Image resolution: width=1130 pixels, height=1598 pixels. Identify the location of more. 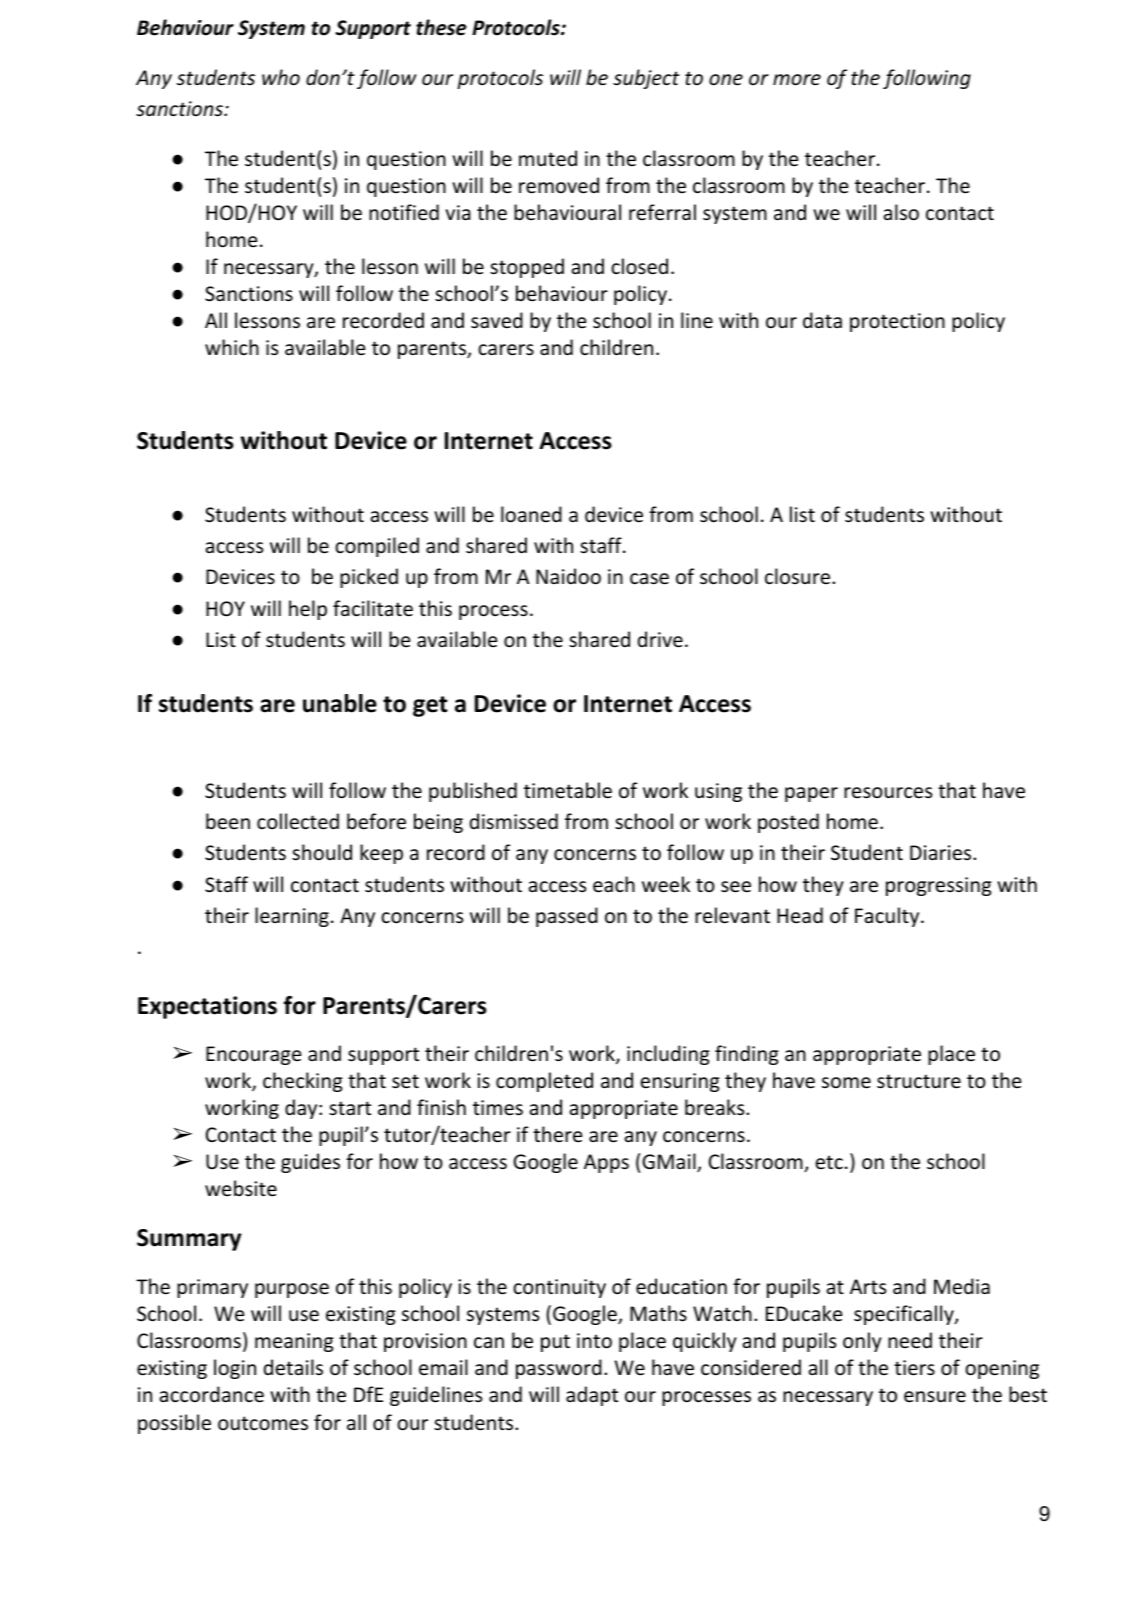
(797, 80).
